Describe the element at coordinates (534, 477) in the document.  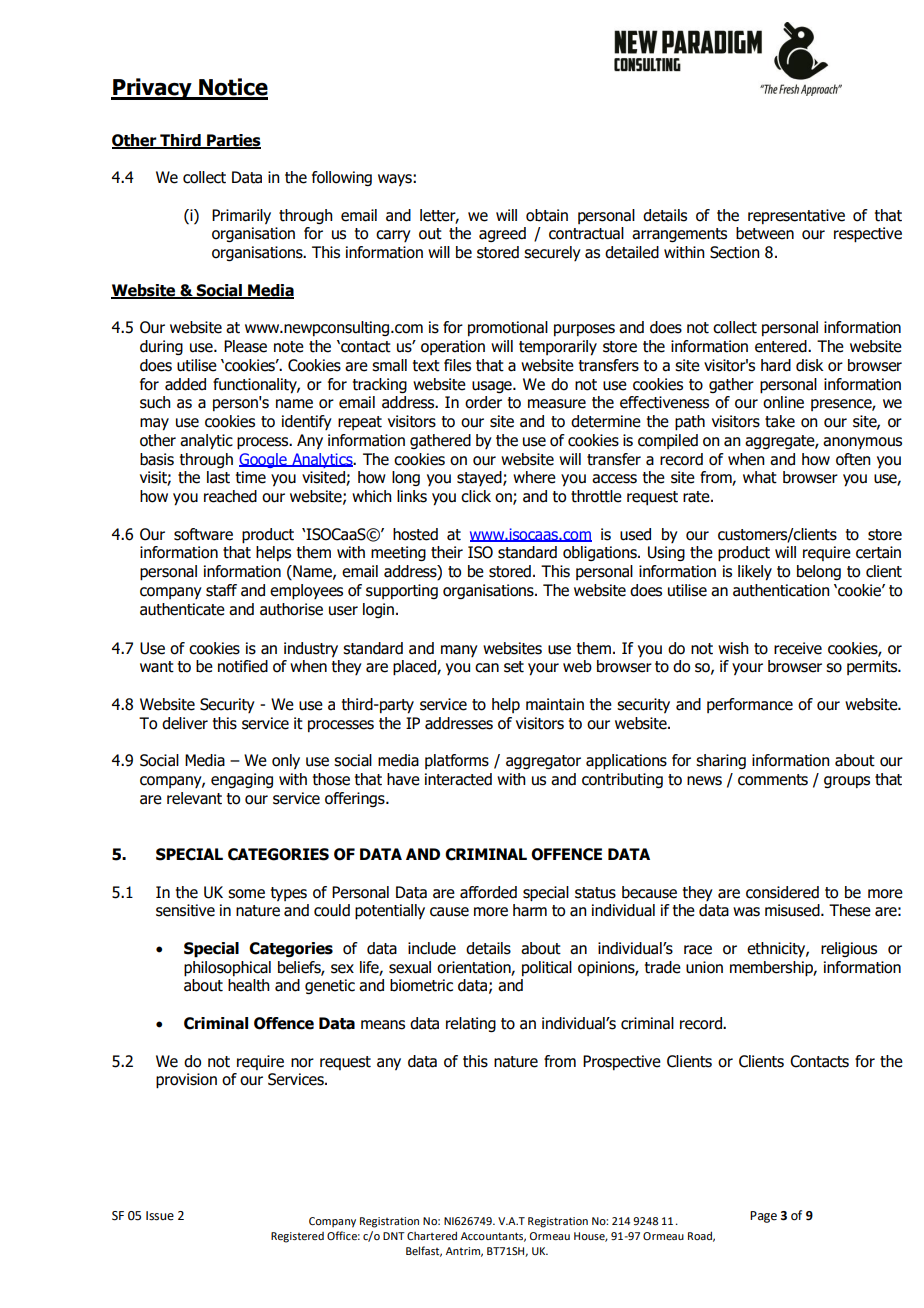
I see `where` at that location.
